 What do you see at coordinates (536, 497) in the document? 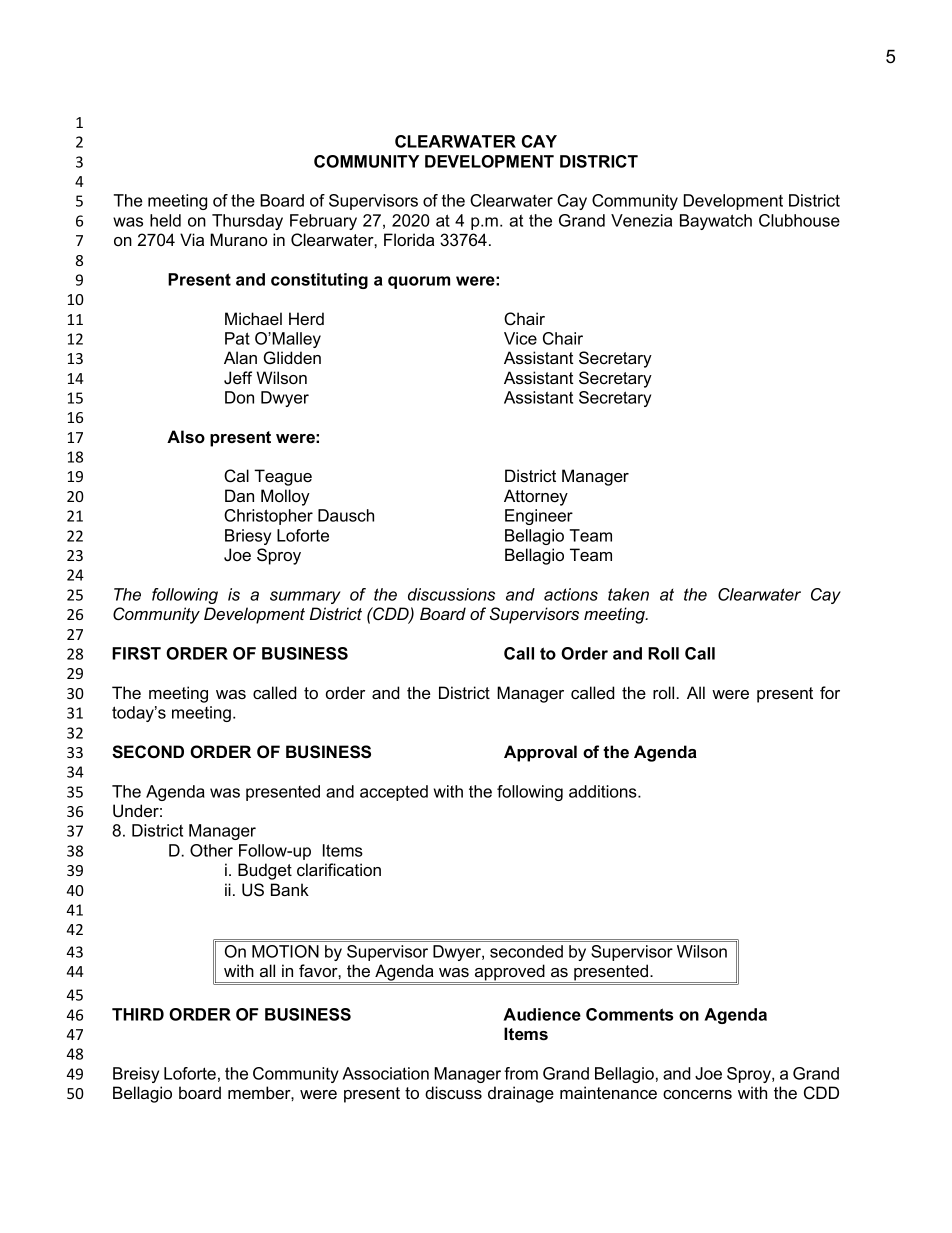
I see `Attorney` at bounding box center [536, 497].
